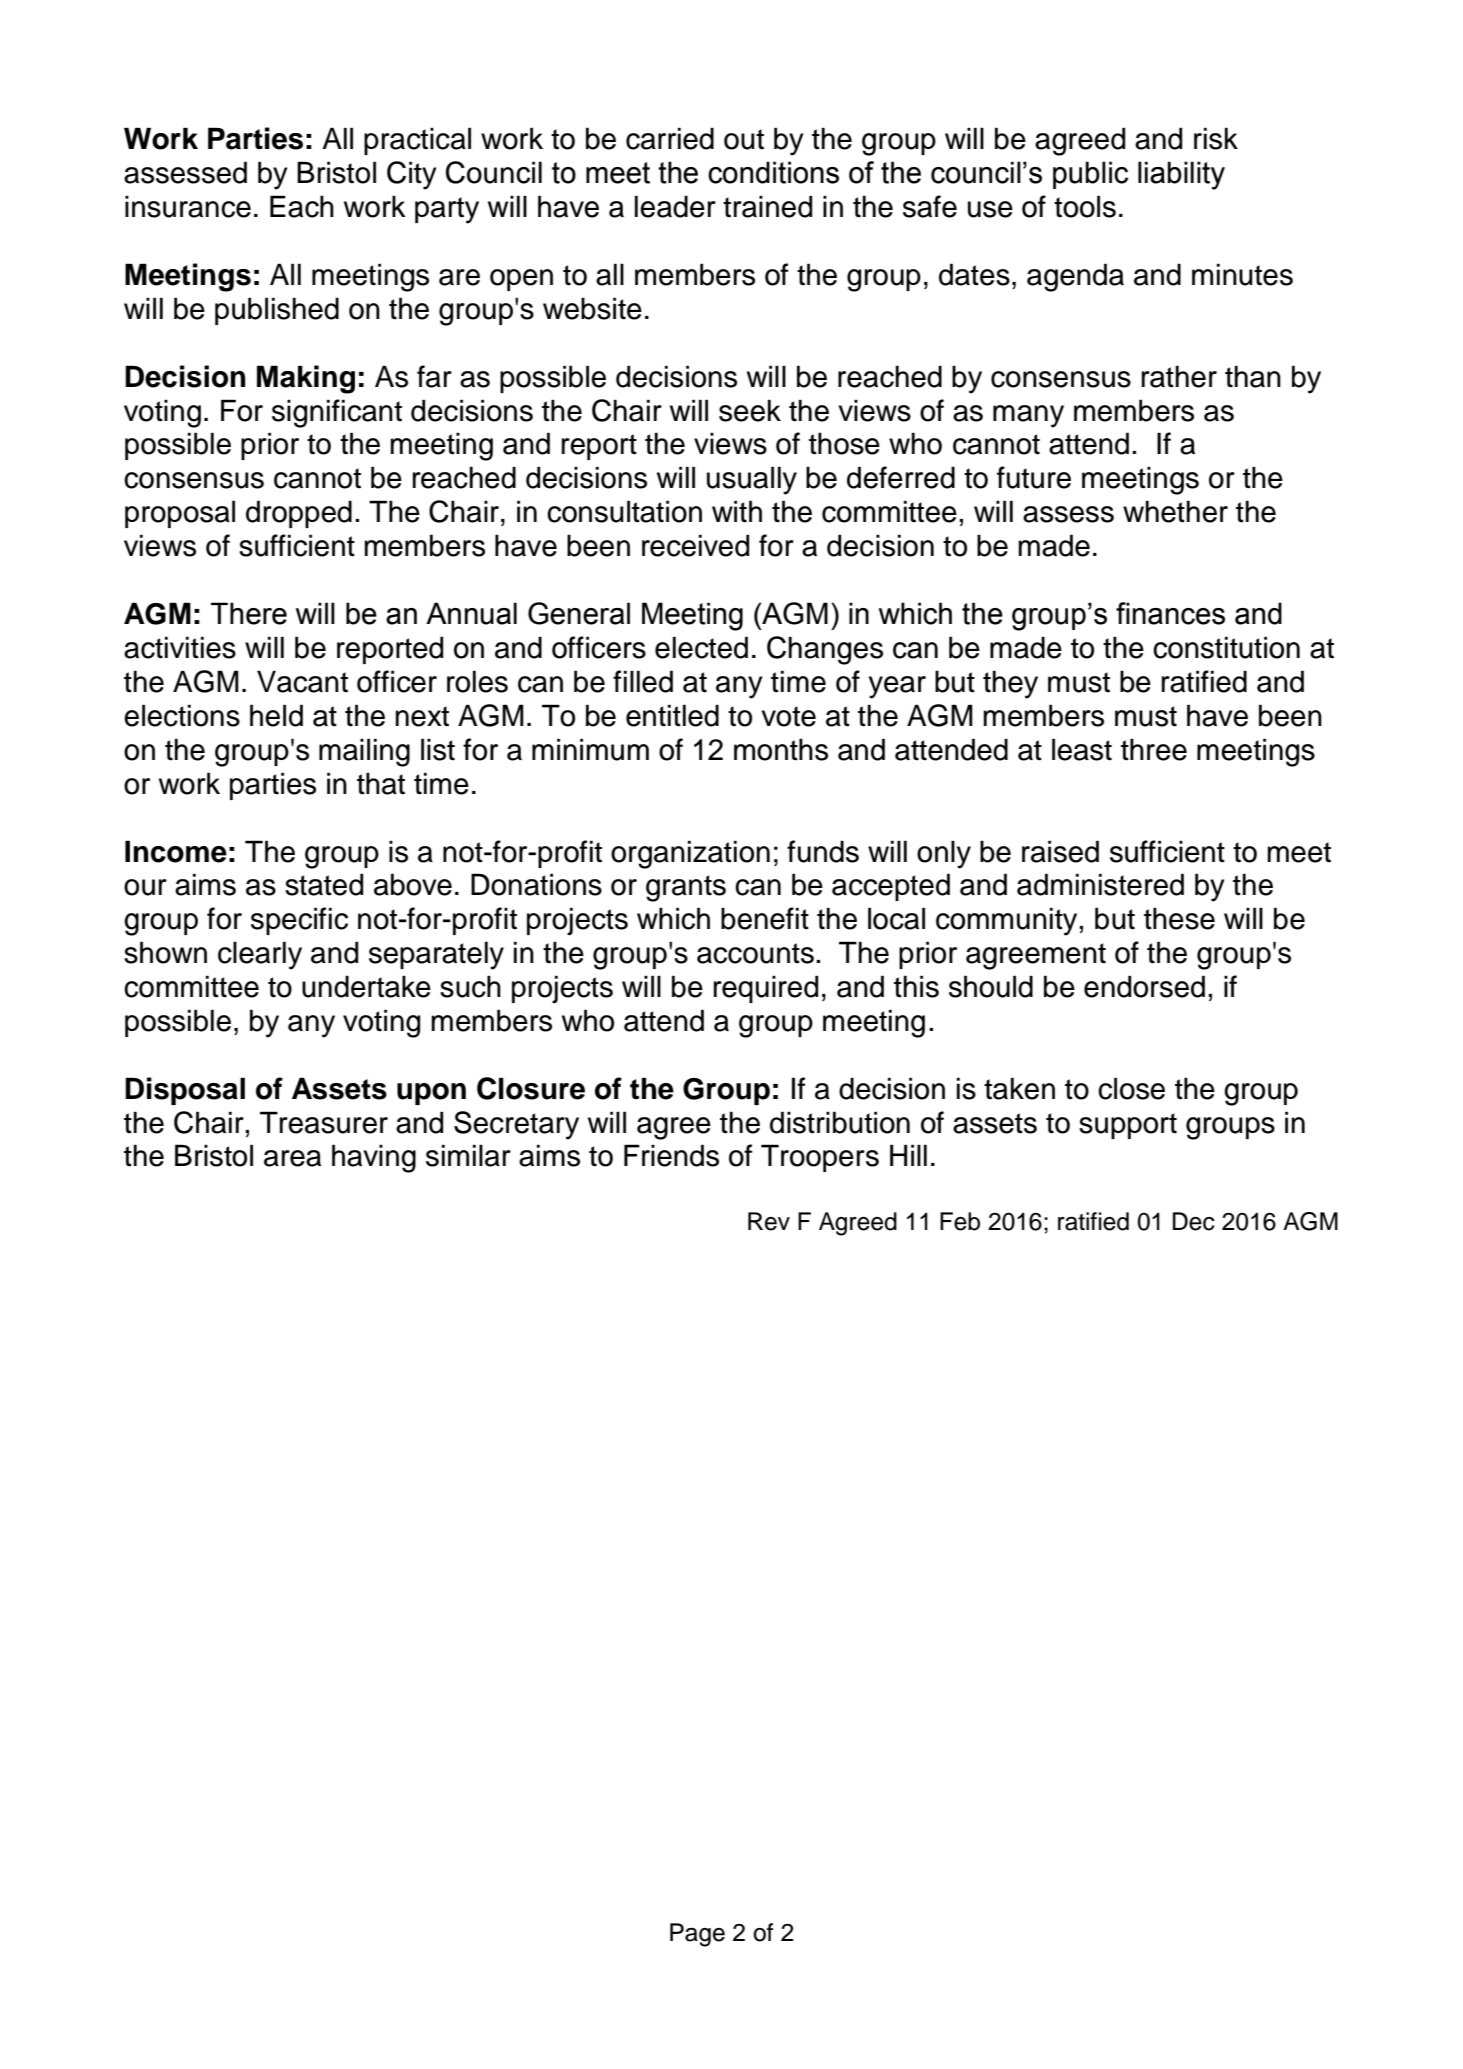 The image size is (1463, 2069). I want to click on three, so click(1154, 749).
